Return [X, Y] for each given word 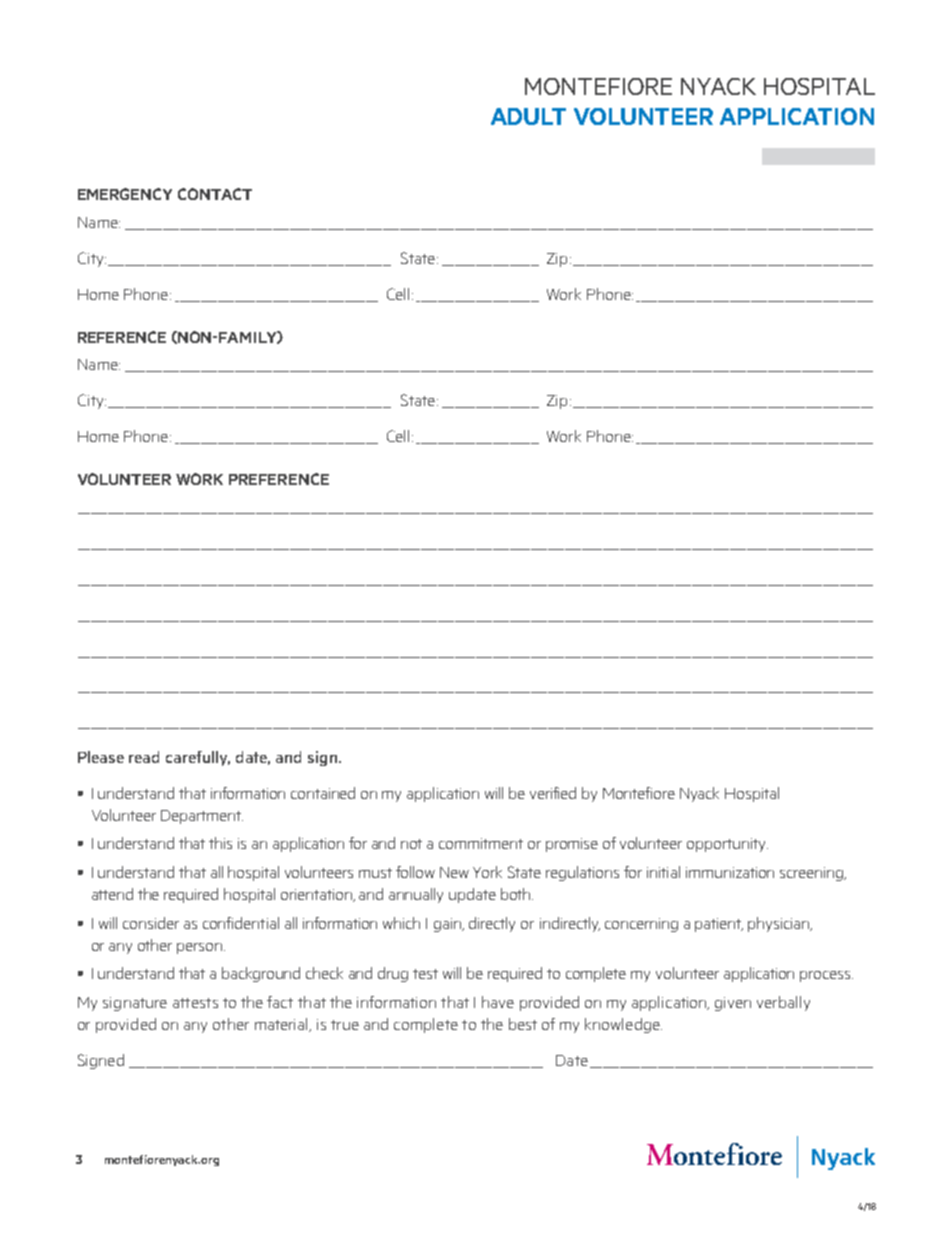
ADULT [528, 116]
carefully [198, 758]
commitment [481, 843]
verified [553, 793]
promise [572, 845]
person [199, 948]
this [220, 843]
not [411, 844]
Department [202, 817]
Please [101, 757]
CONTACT [215, 194]
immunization [730, 872]
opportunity [727, 845]
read [144, 757]
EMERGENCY [125, 194]
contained [323, 793]
